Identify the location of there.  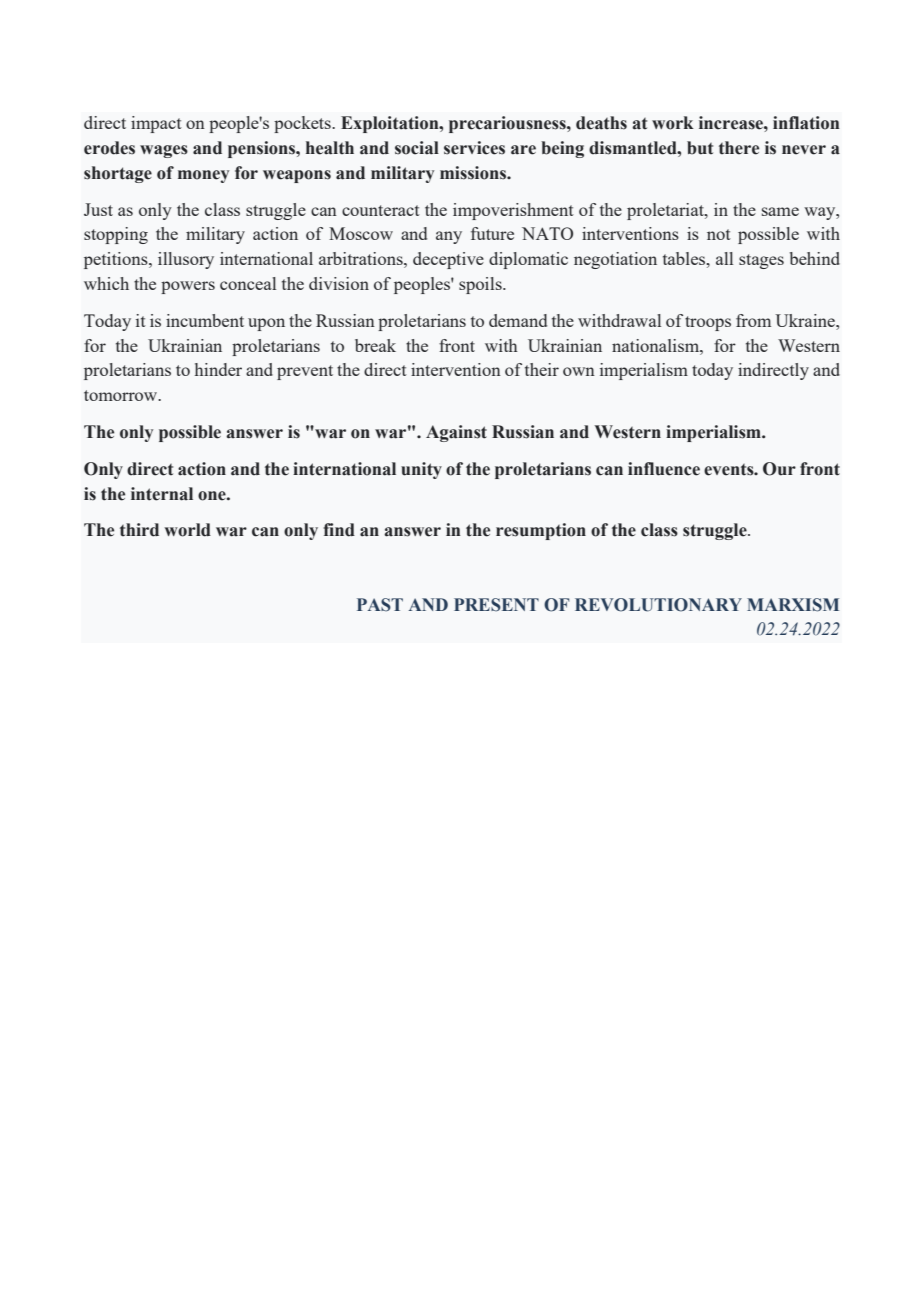
(739, 148).
